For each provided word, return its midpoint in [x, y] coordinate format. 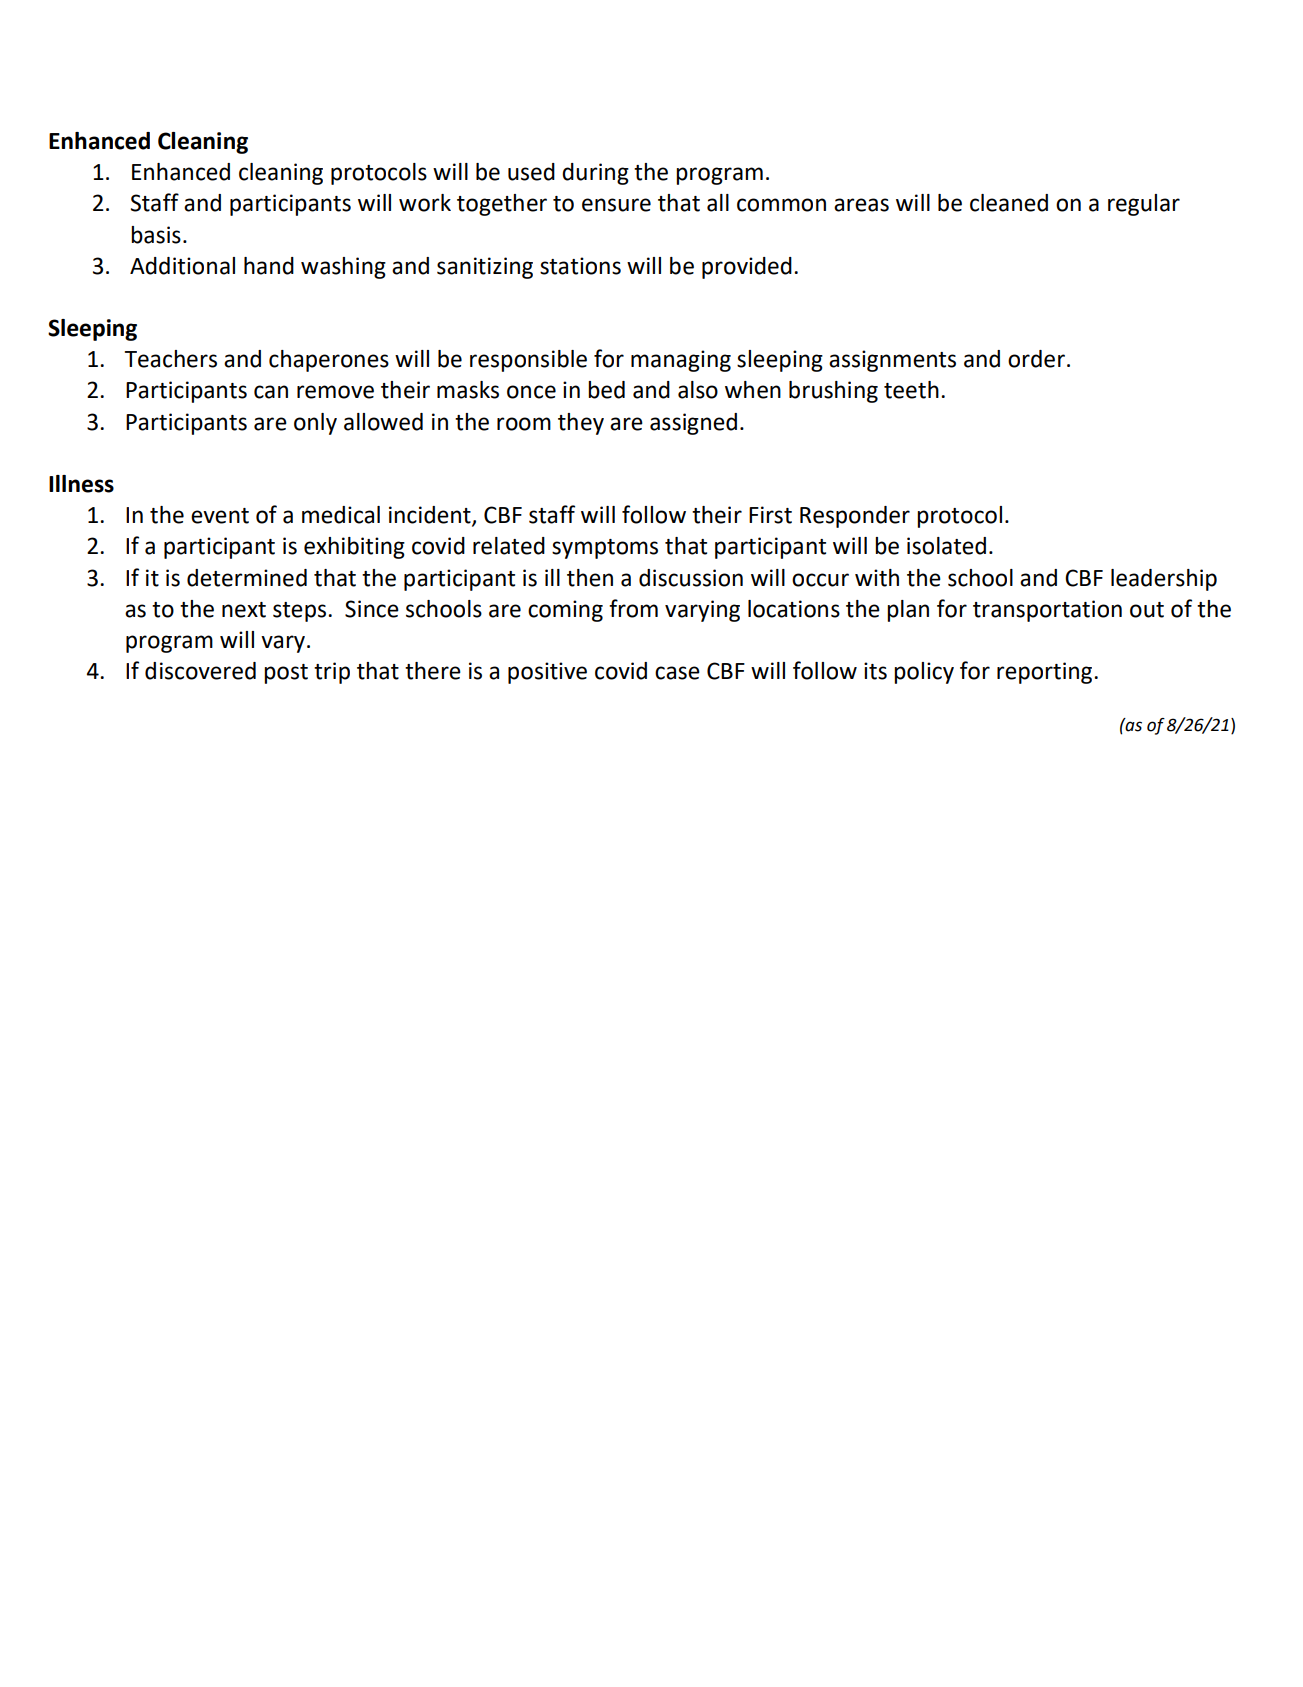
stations [580, 266]
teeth [911, 390]
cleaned [1009, 203]
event [220, 516]
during [595, 174]
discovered [200, 671]
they [581, 424]
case [677, 673]
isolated [946, 546]
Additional [182, 266]
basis [156, 235]
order [1036, 359]
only [315, 424]
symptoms [605, 549]
